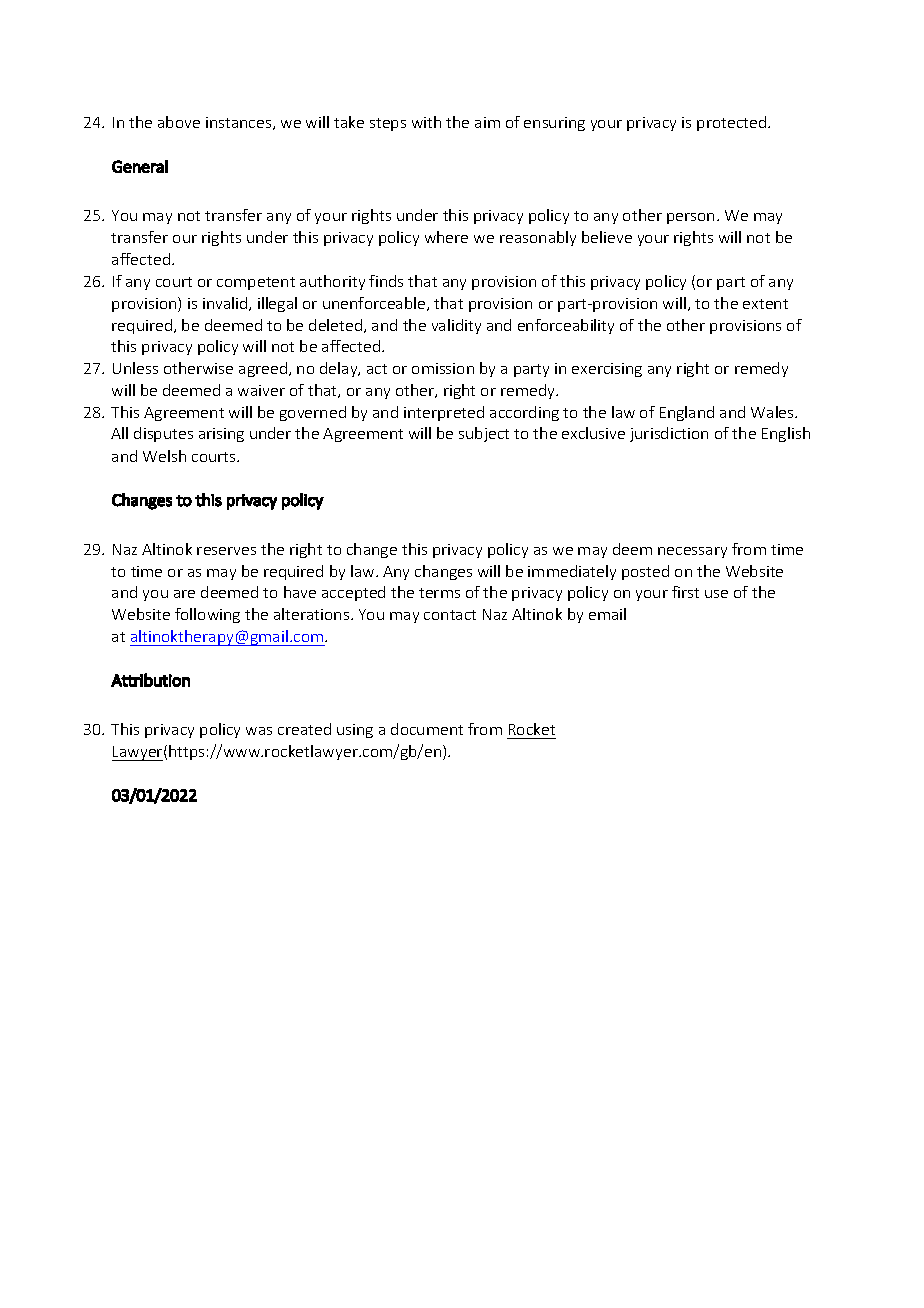 This image has width=924, height=1308. Describe the element at coordinates (456, 326) in the image. I see `validity` at that location.
